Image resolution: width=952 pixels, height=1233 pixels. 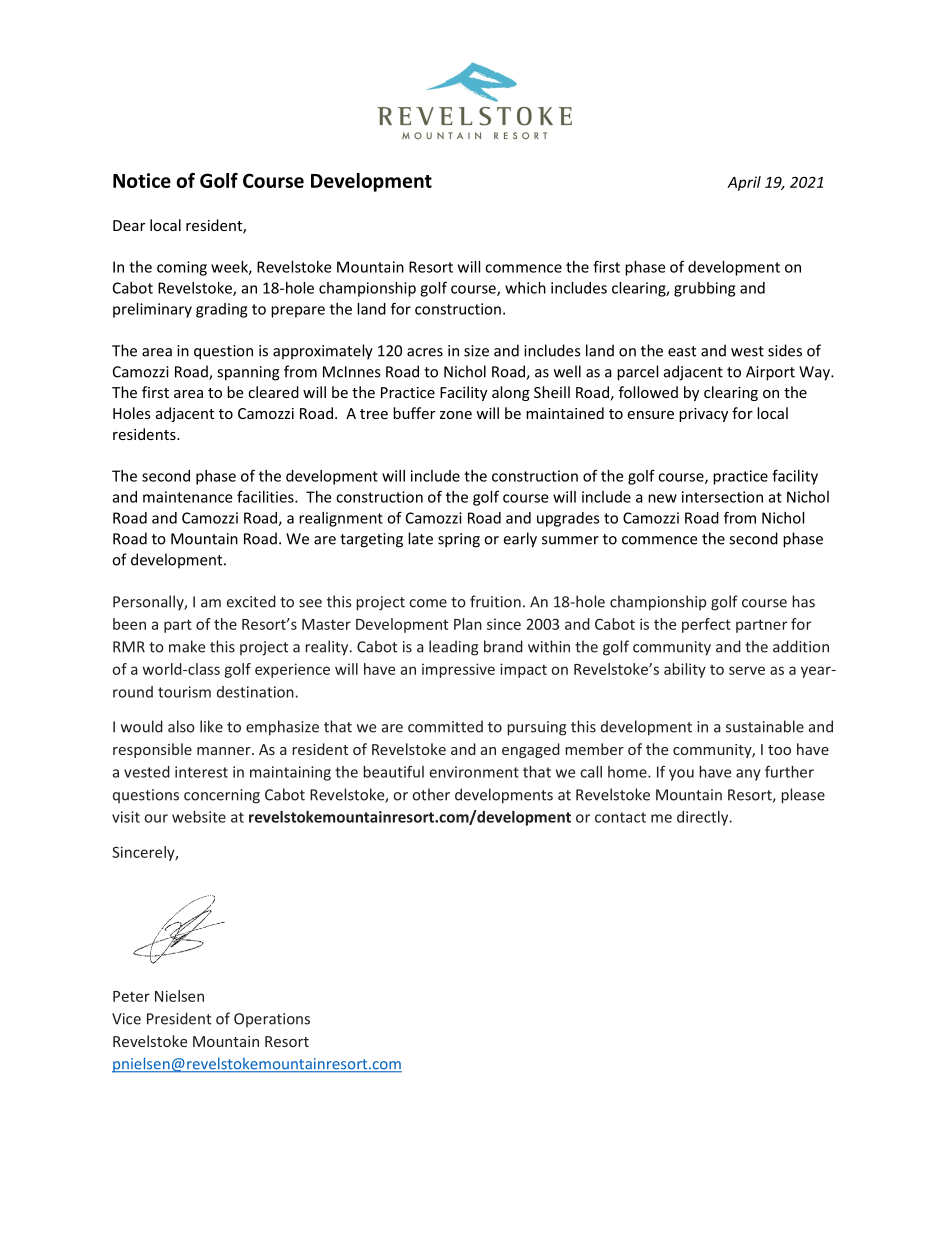 What do you see at coordinates (744, 183) in the image?
I see `April` at bounding box center [744, 183].
